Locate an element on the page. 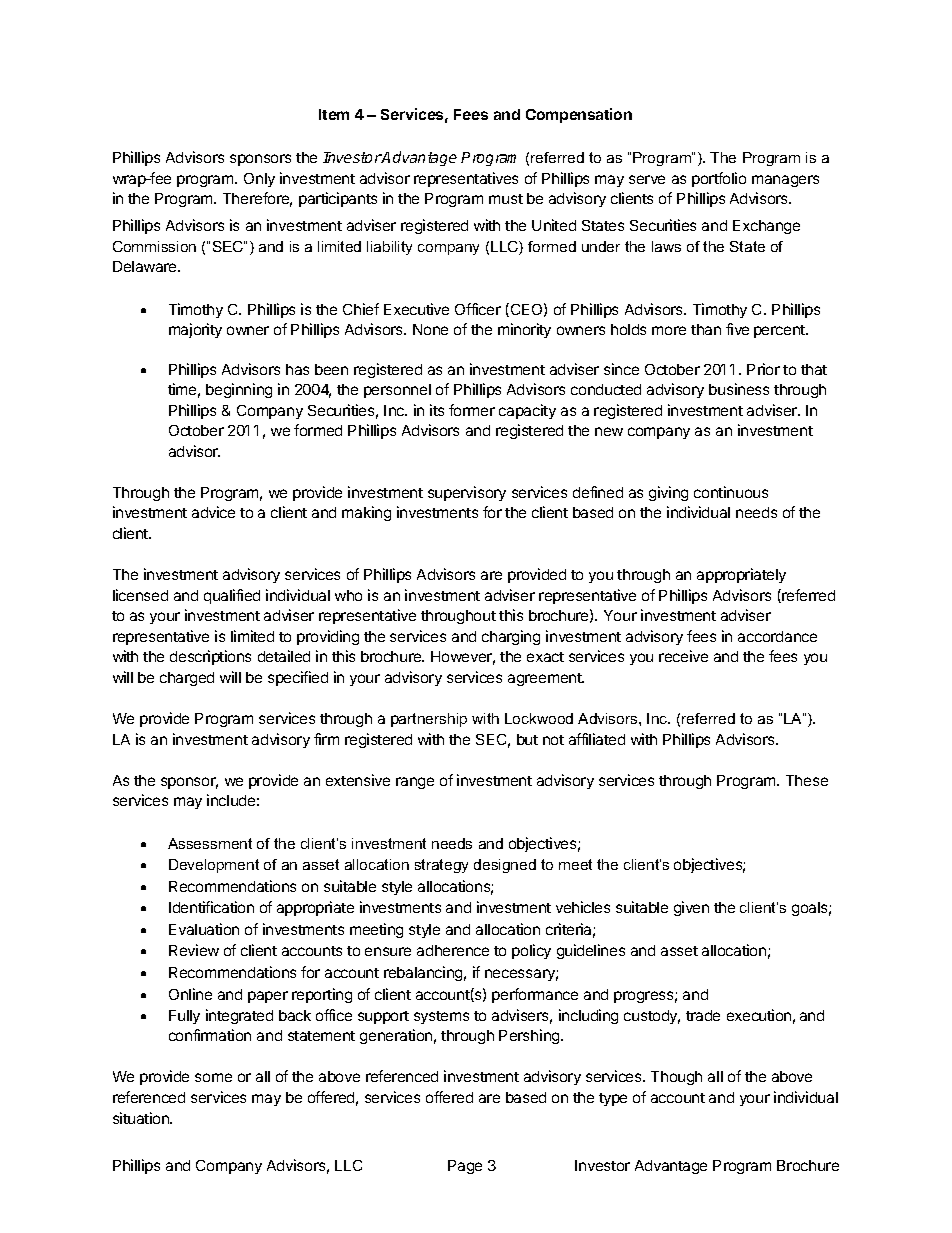  charging is located at coordinates (511, 637).
